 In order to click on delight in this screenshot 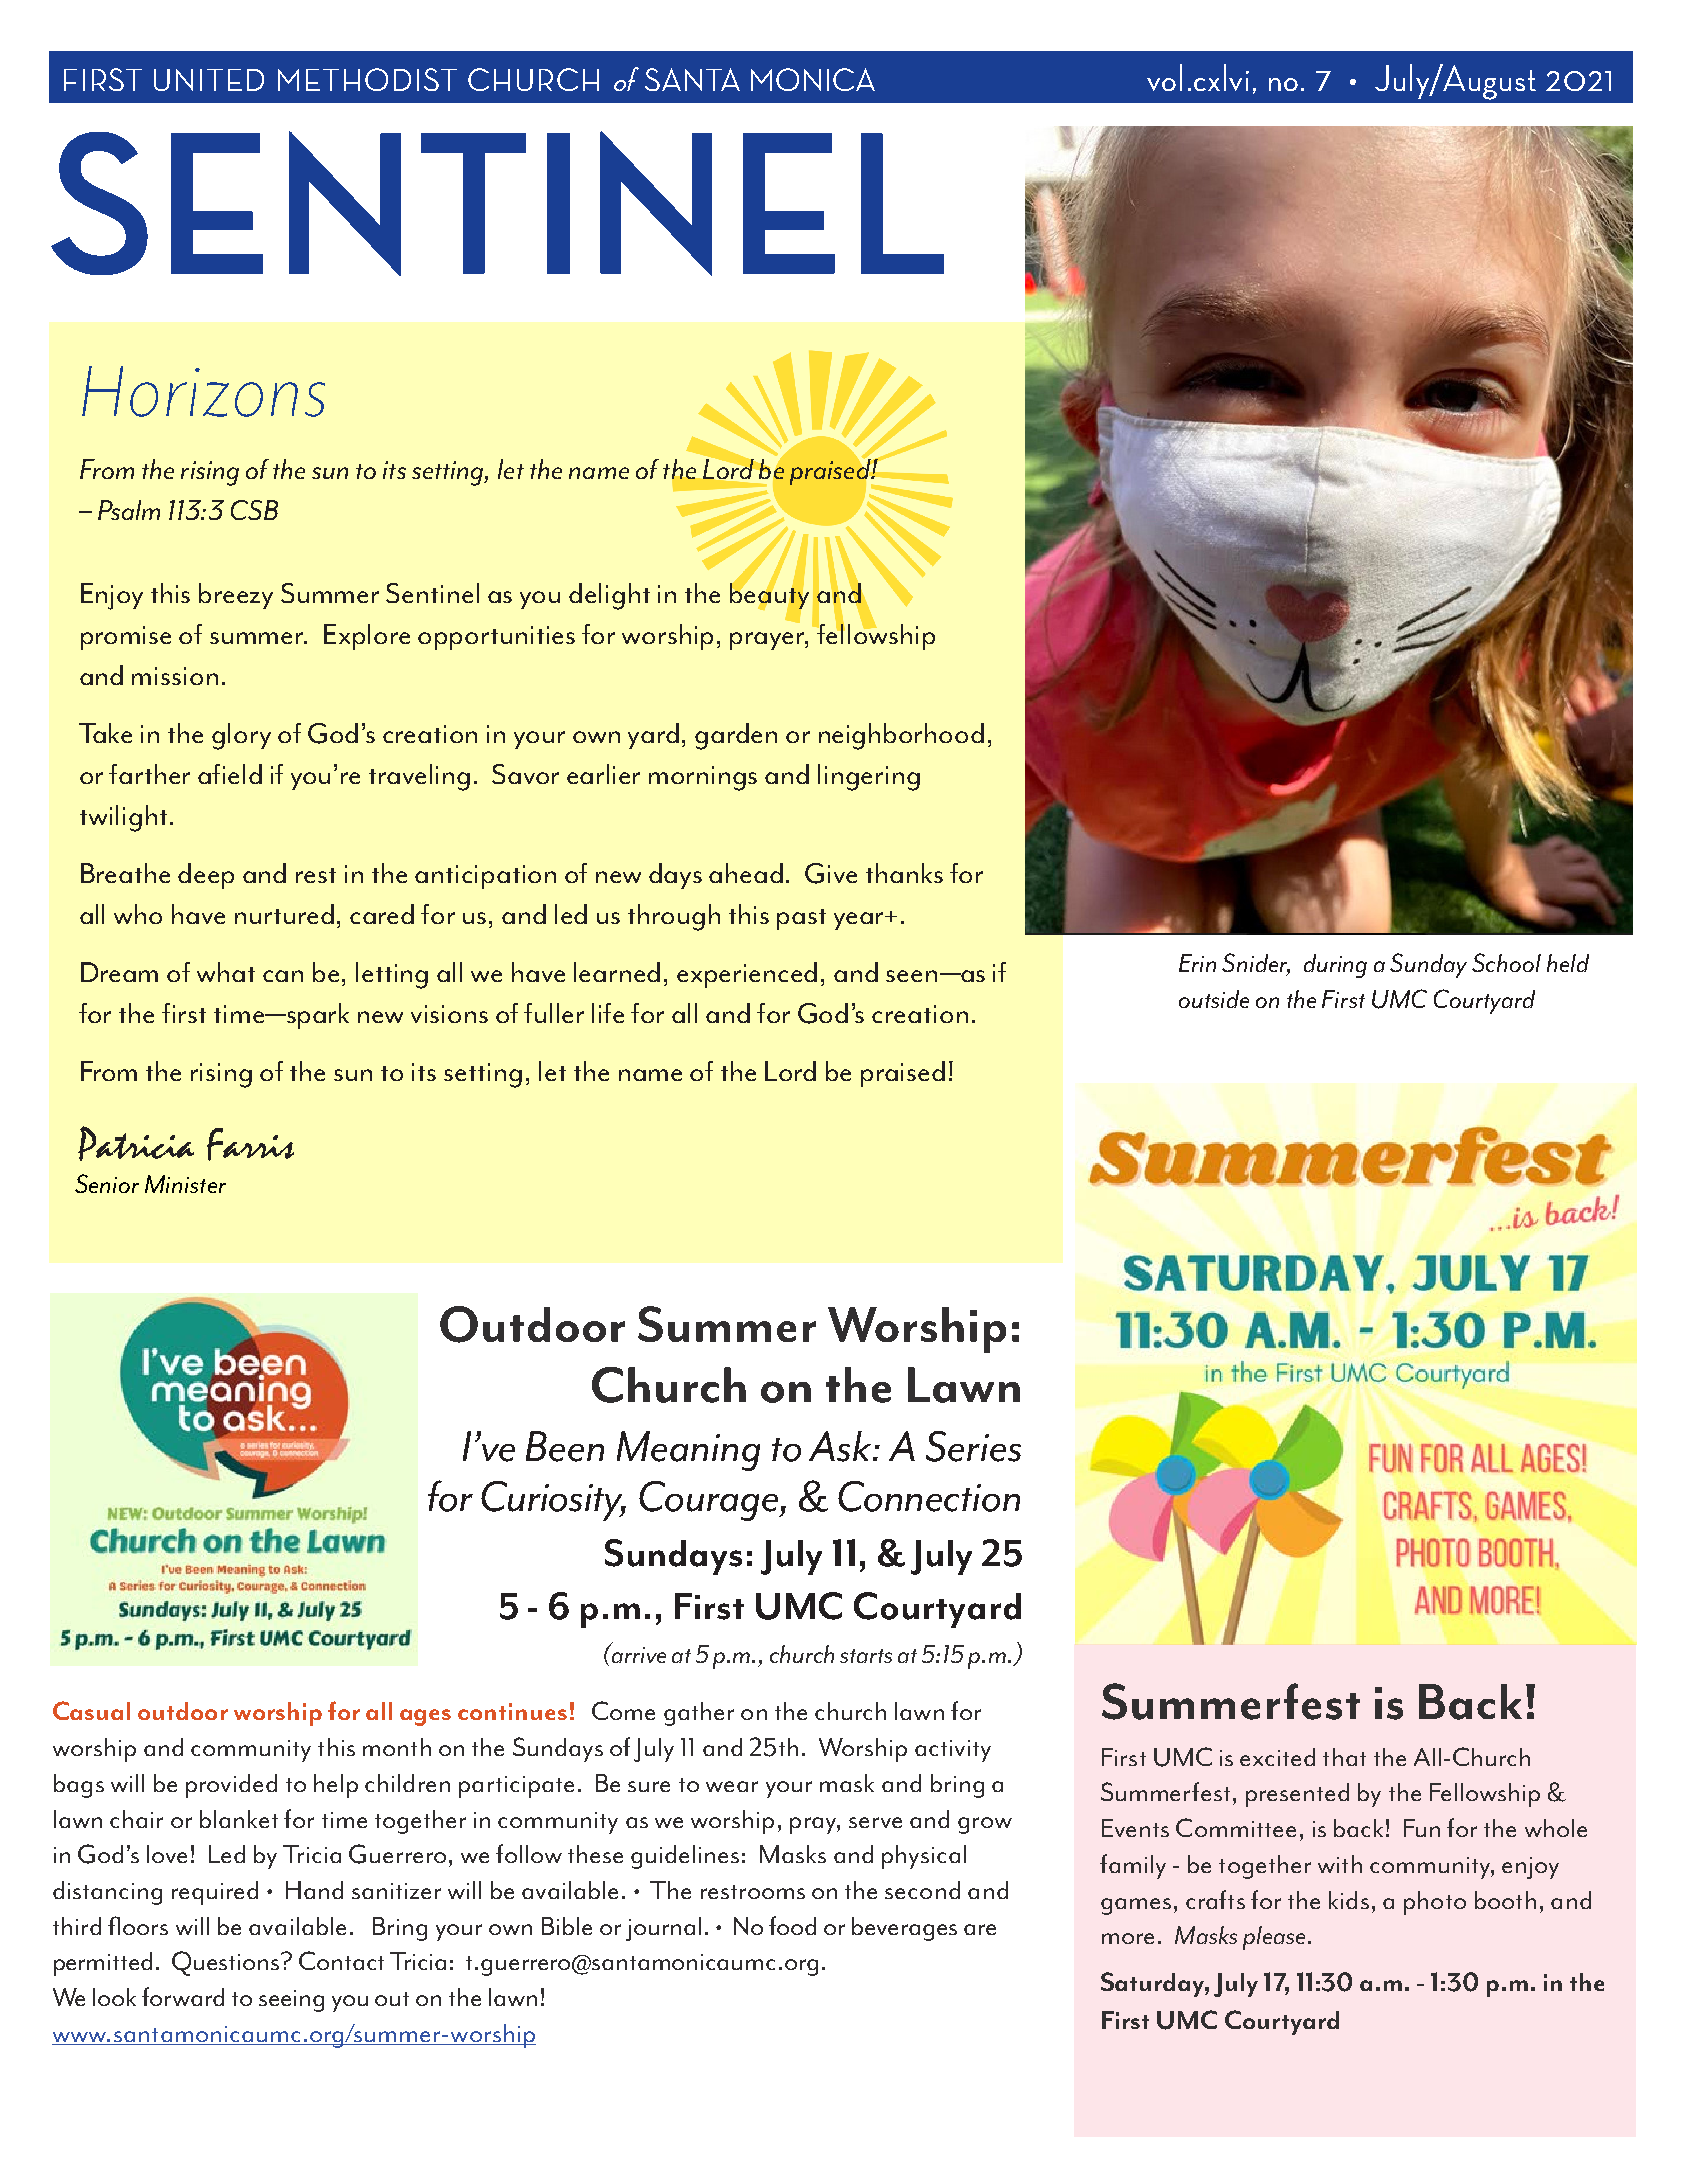, I will do `click(609, 596)`.
